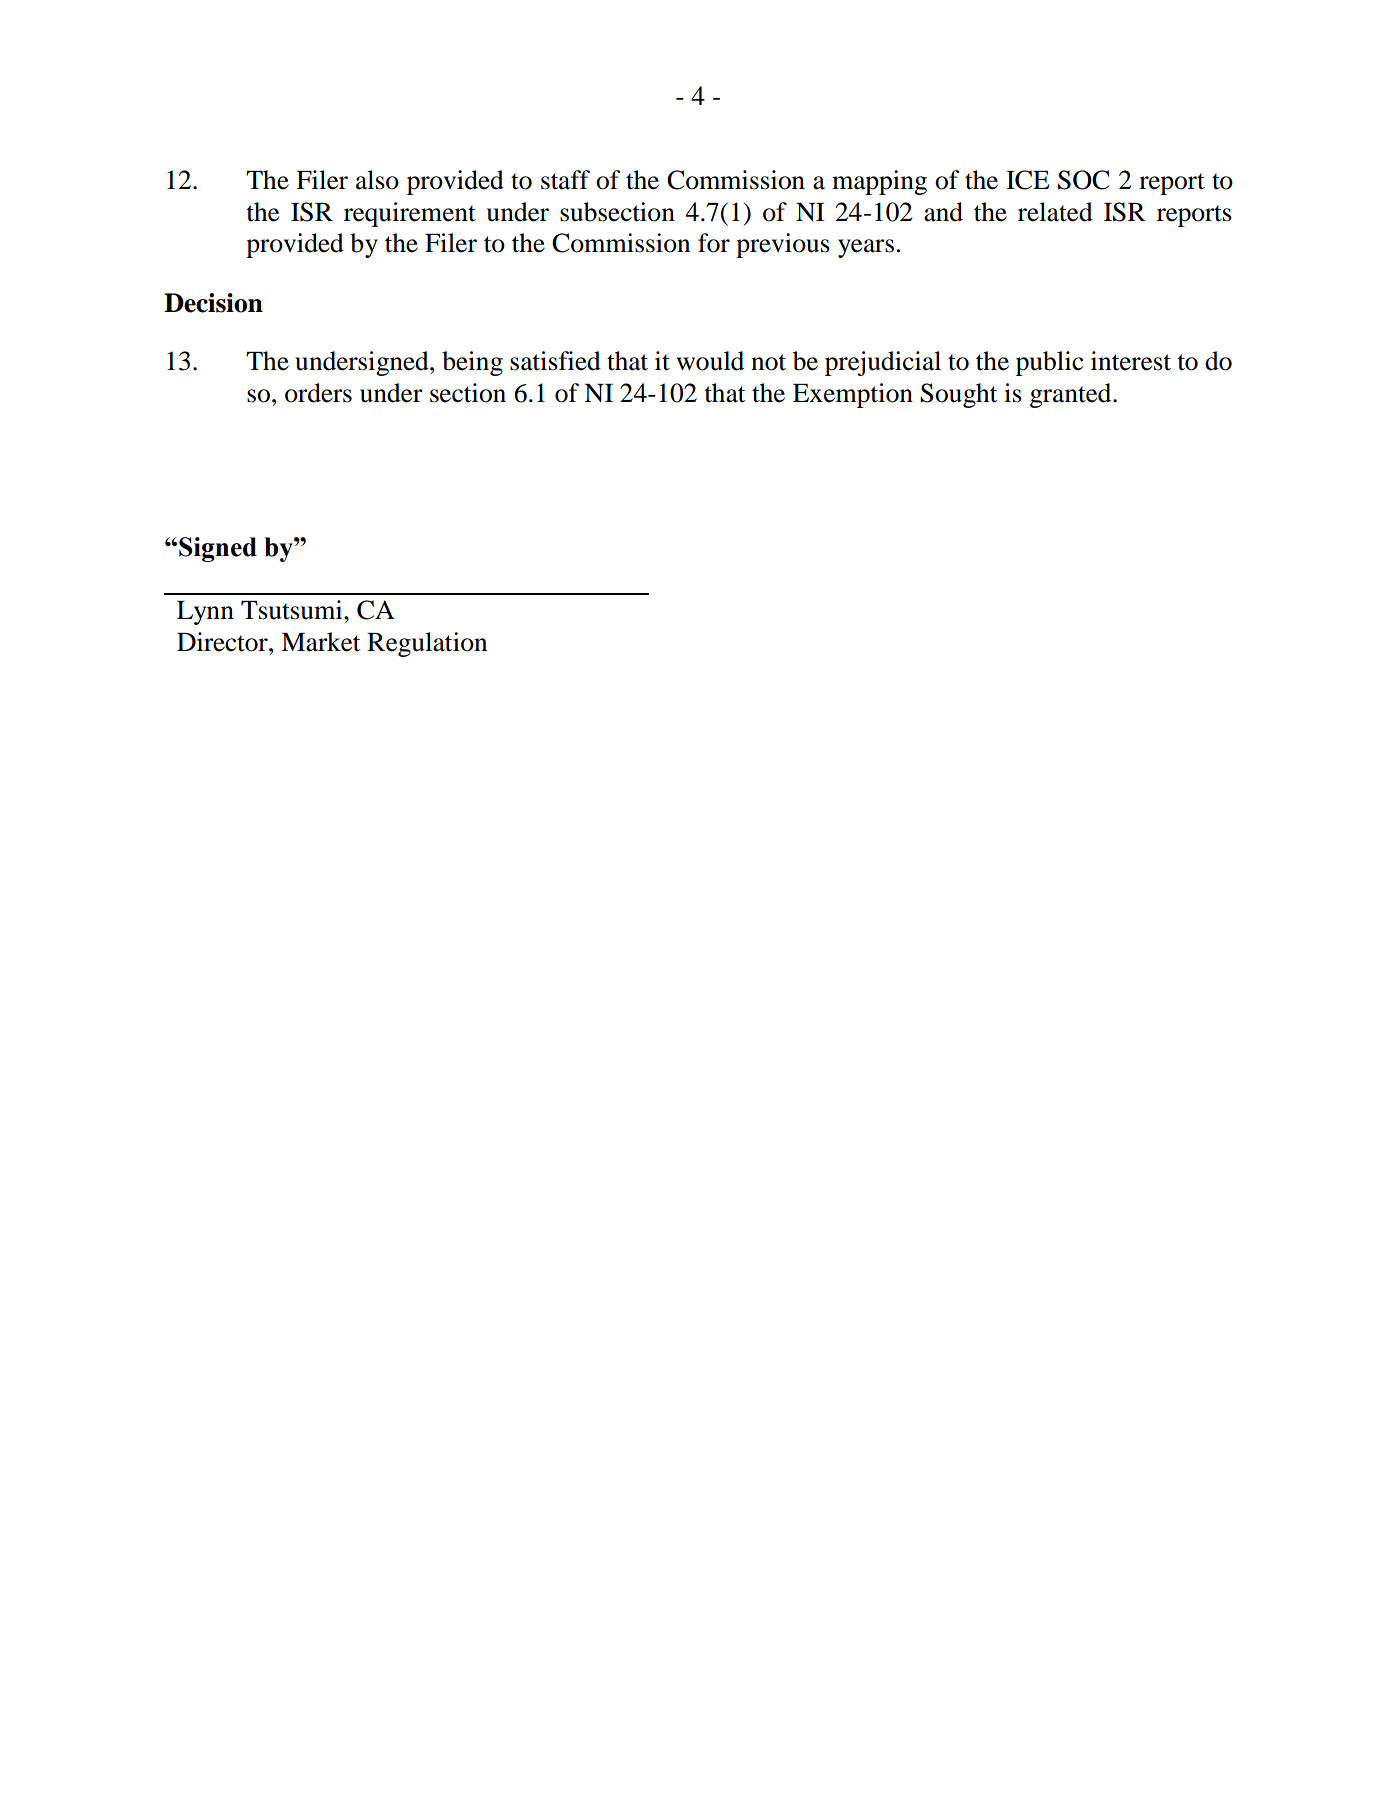 Image resolution: width=1397 pixels, height=1808 pixels. What do you see at coordinates (318, 393) in the screenshot?
I see `orders` at bounding box center [318, 393].
